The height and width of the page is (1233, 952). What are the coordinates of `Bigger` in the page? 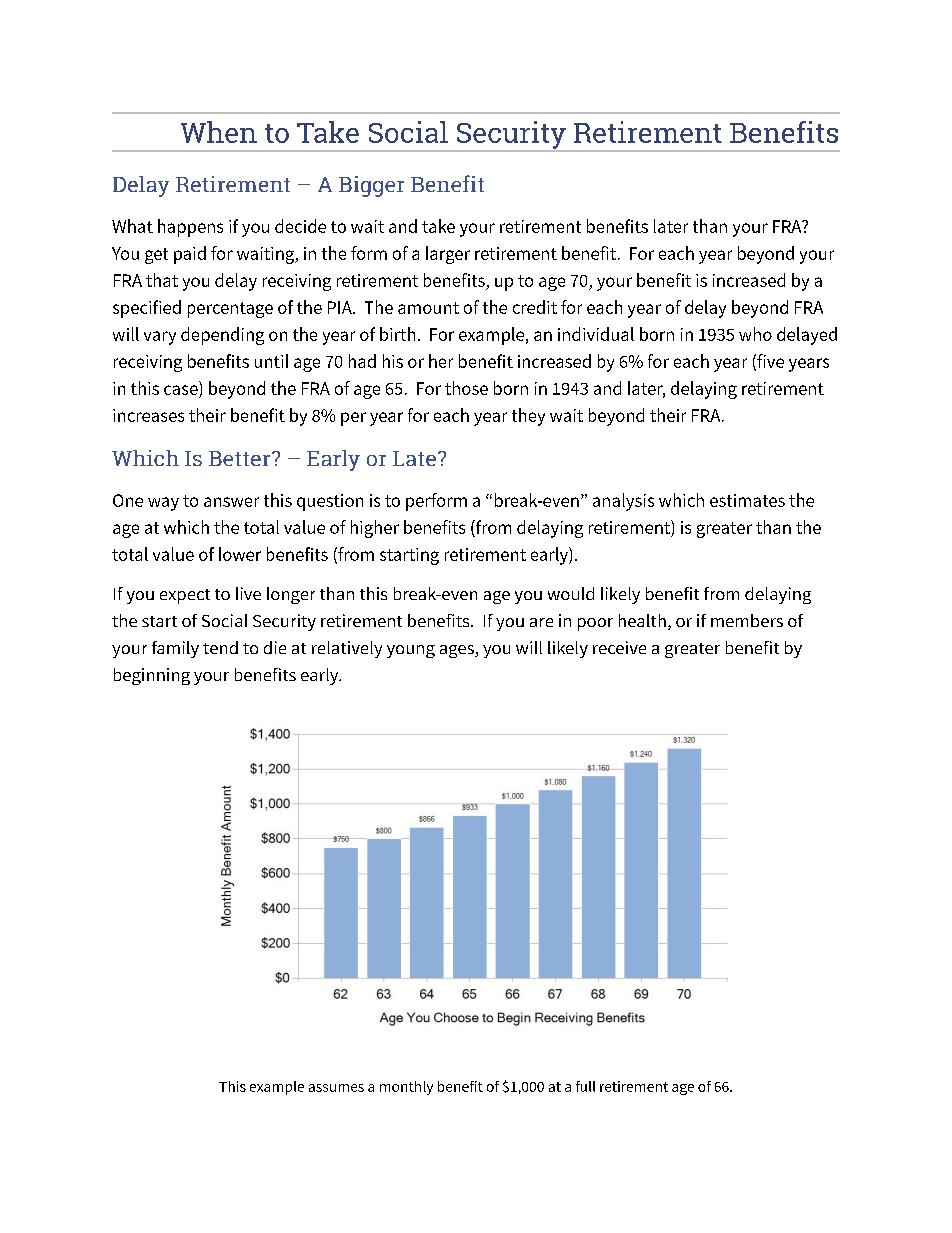 It's located at (371, 186).
